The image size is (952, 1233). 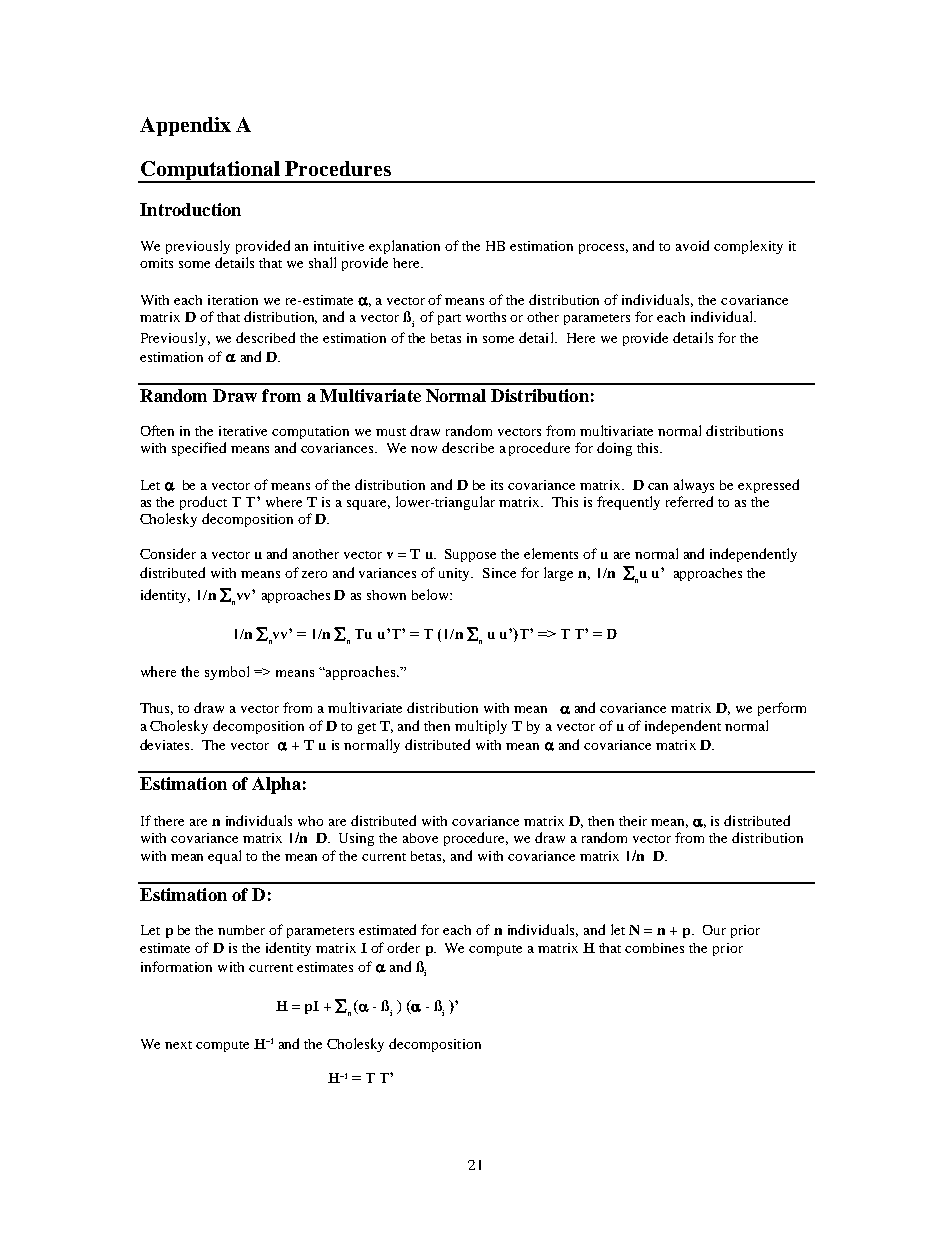 What do you see at coordinates (654, 948) in the screenshot?
I see `combines` at bounding box center [654, 948].
